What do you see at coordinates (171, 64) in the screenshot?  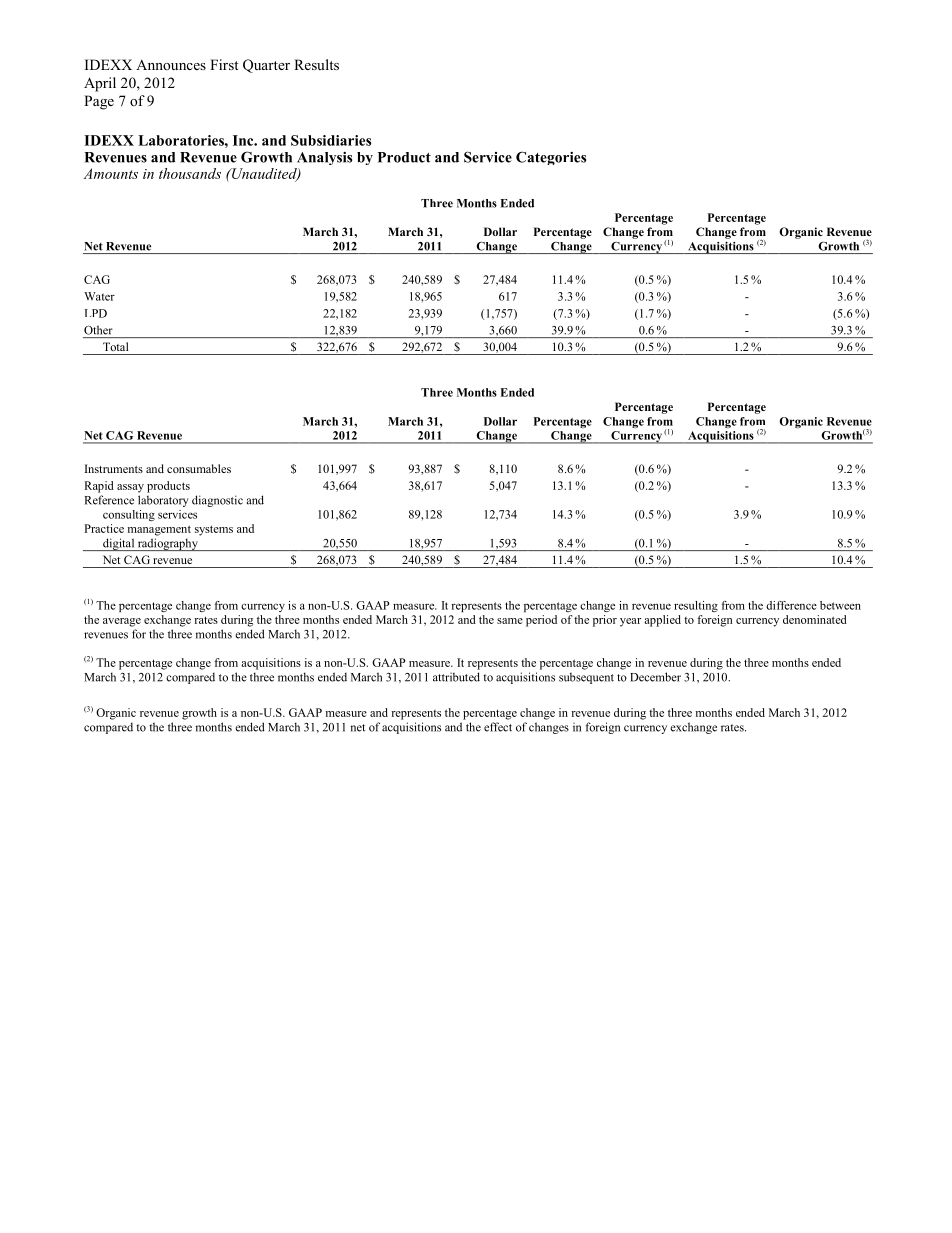 I see `Announces` at bounding box center [171, 64].
